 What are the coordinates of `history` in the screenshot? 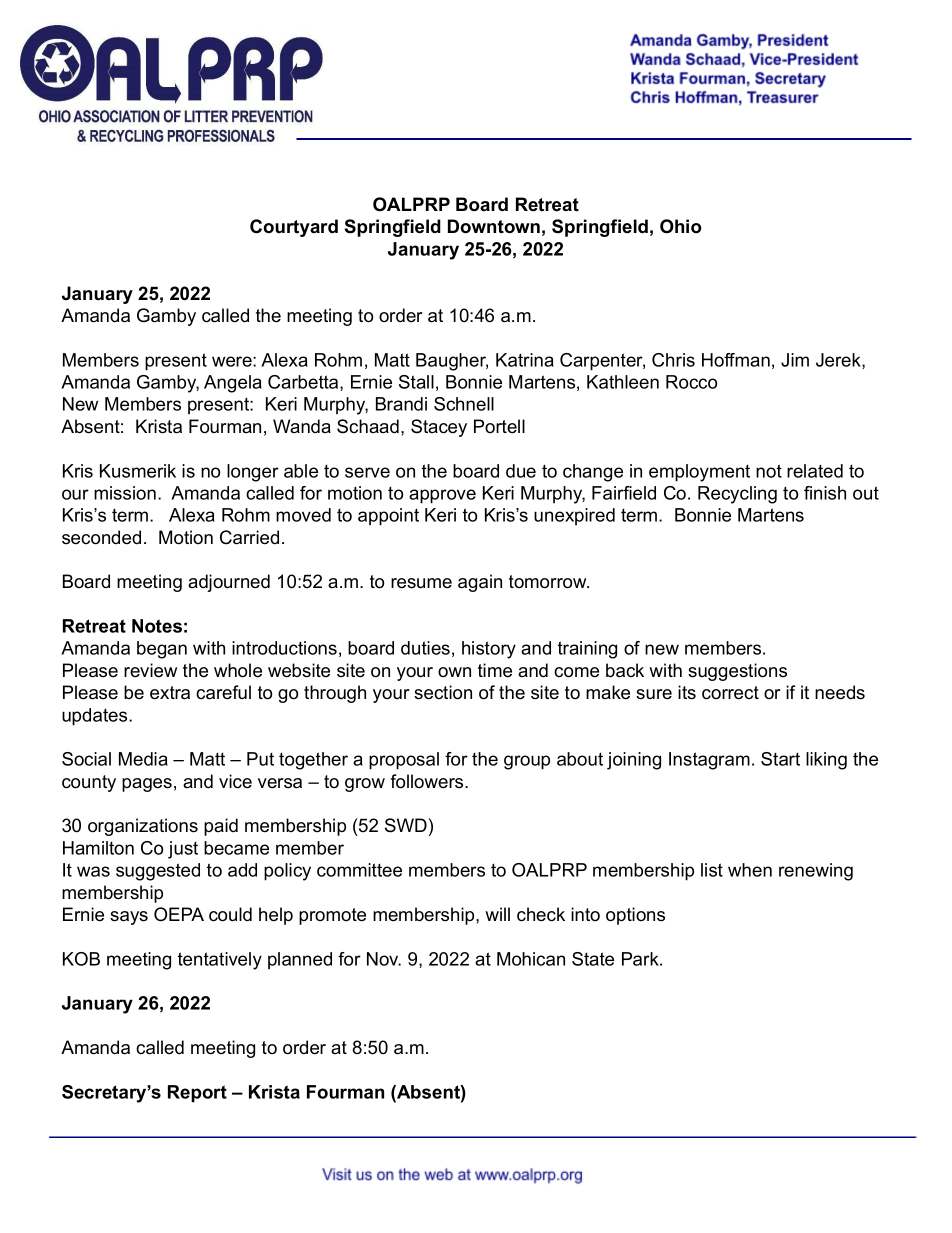 It's located at (489, 650).
